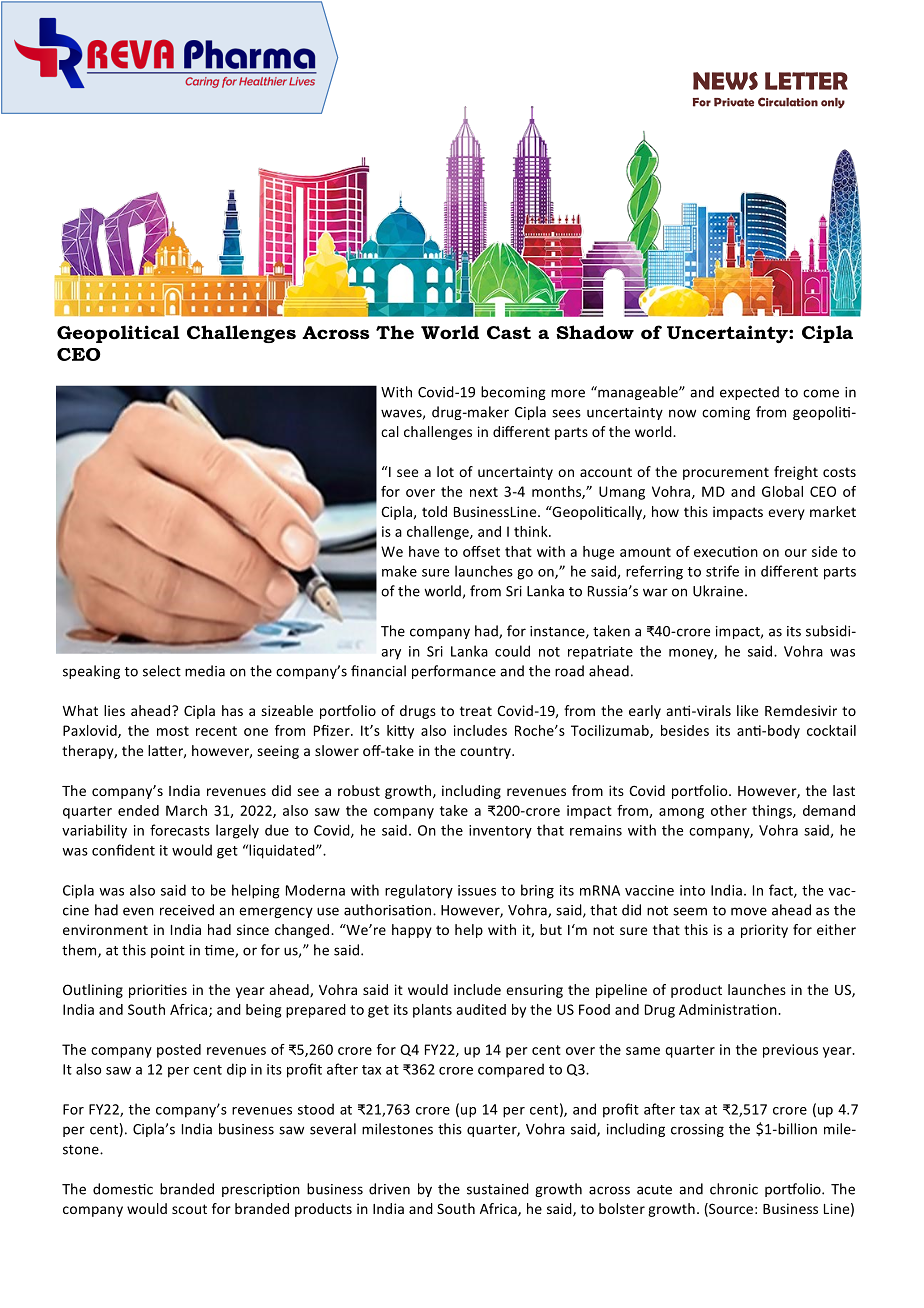 The width and height of the screenshot is (924, 1308). Describe the element at coordinates (725, 81) in the screenshot. I see `NEWS` at that location.
